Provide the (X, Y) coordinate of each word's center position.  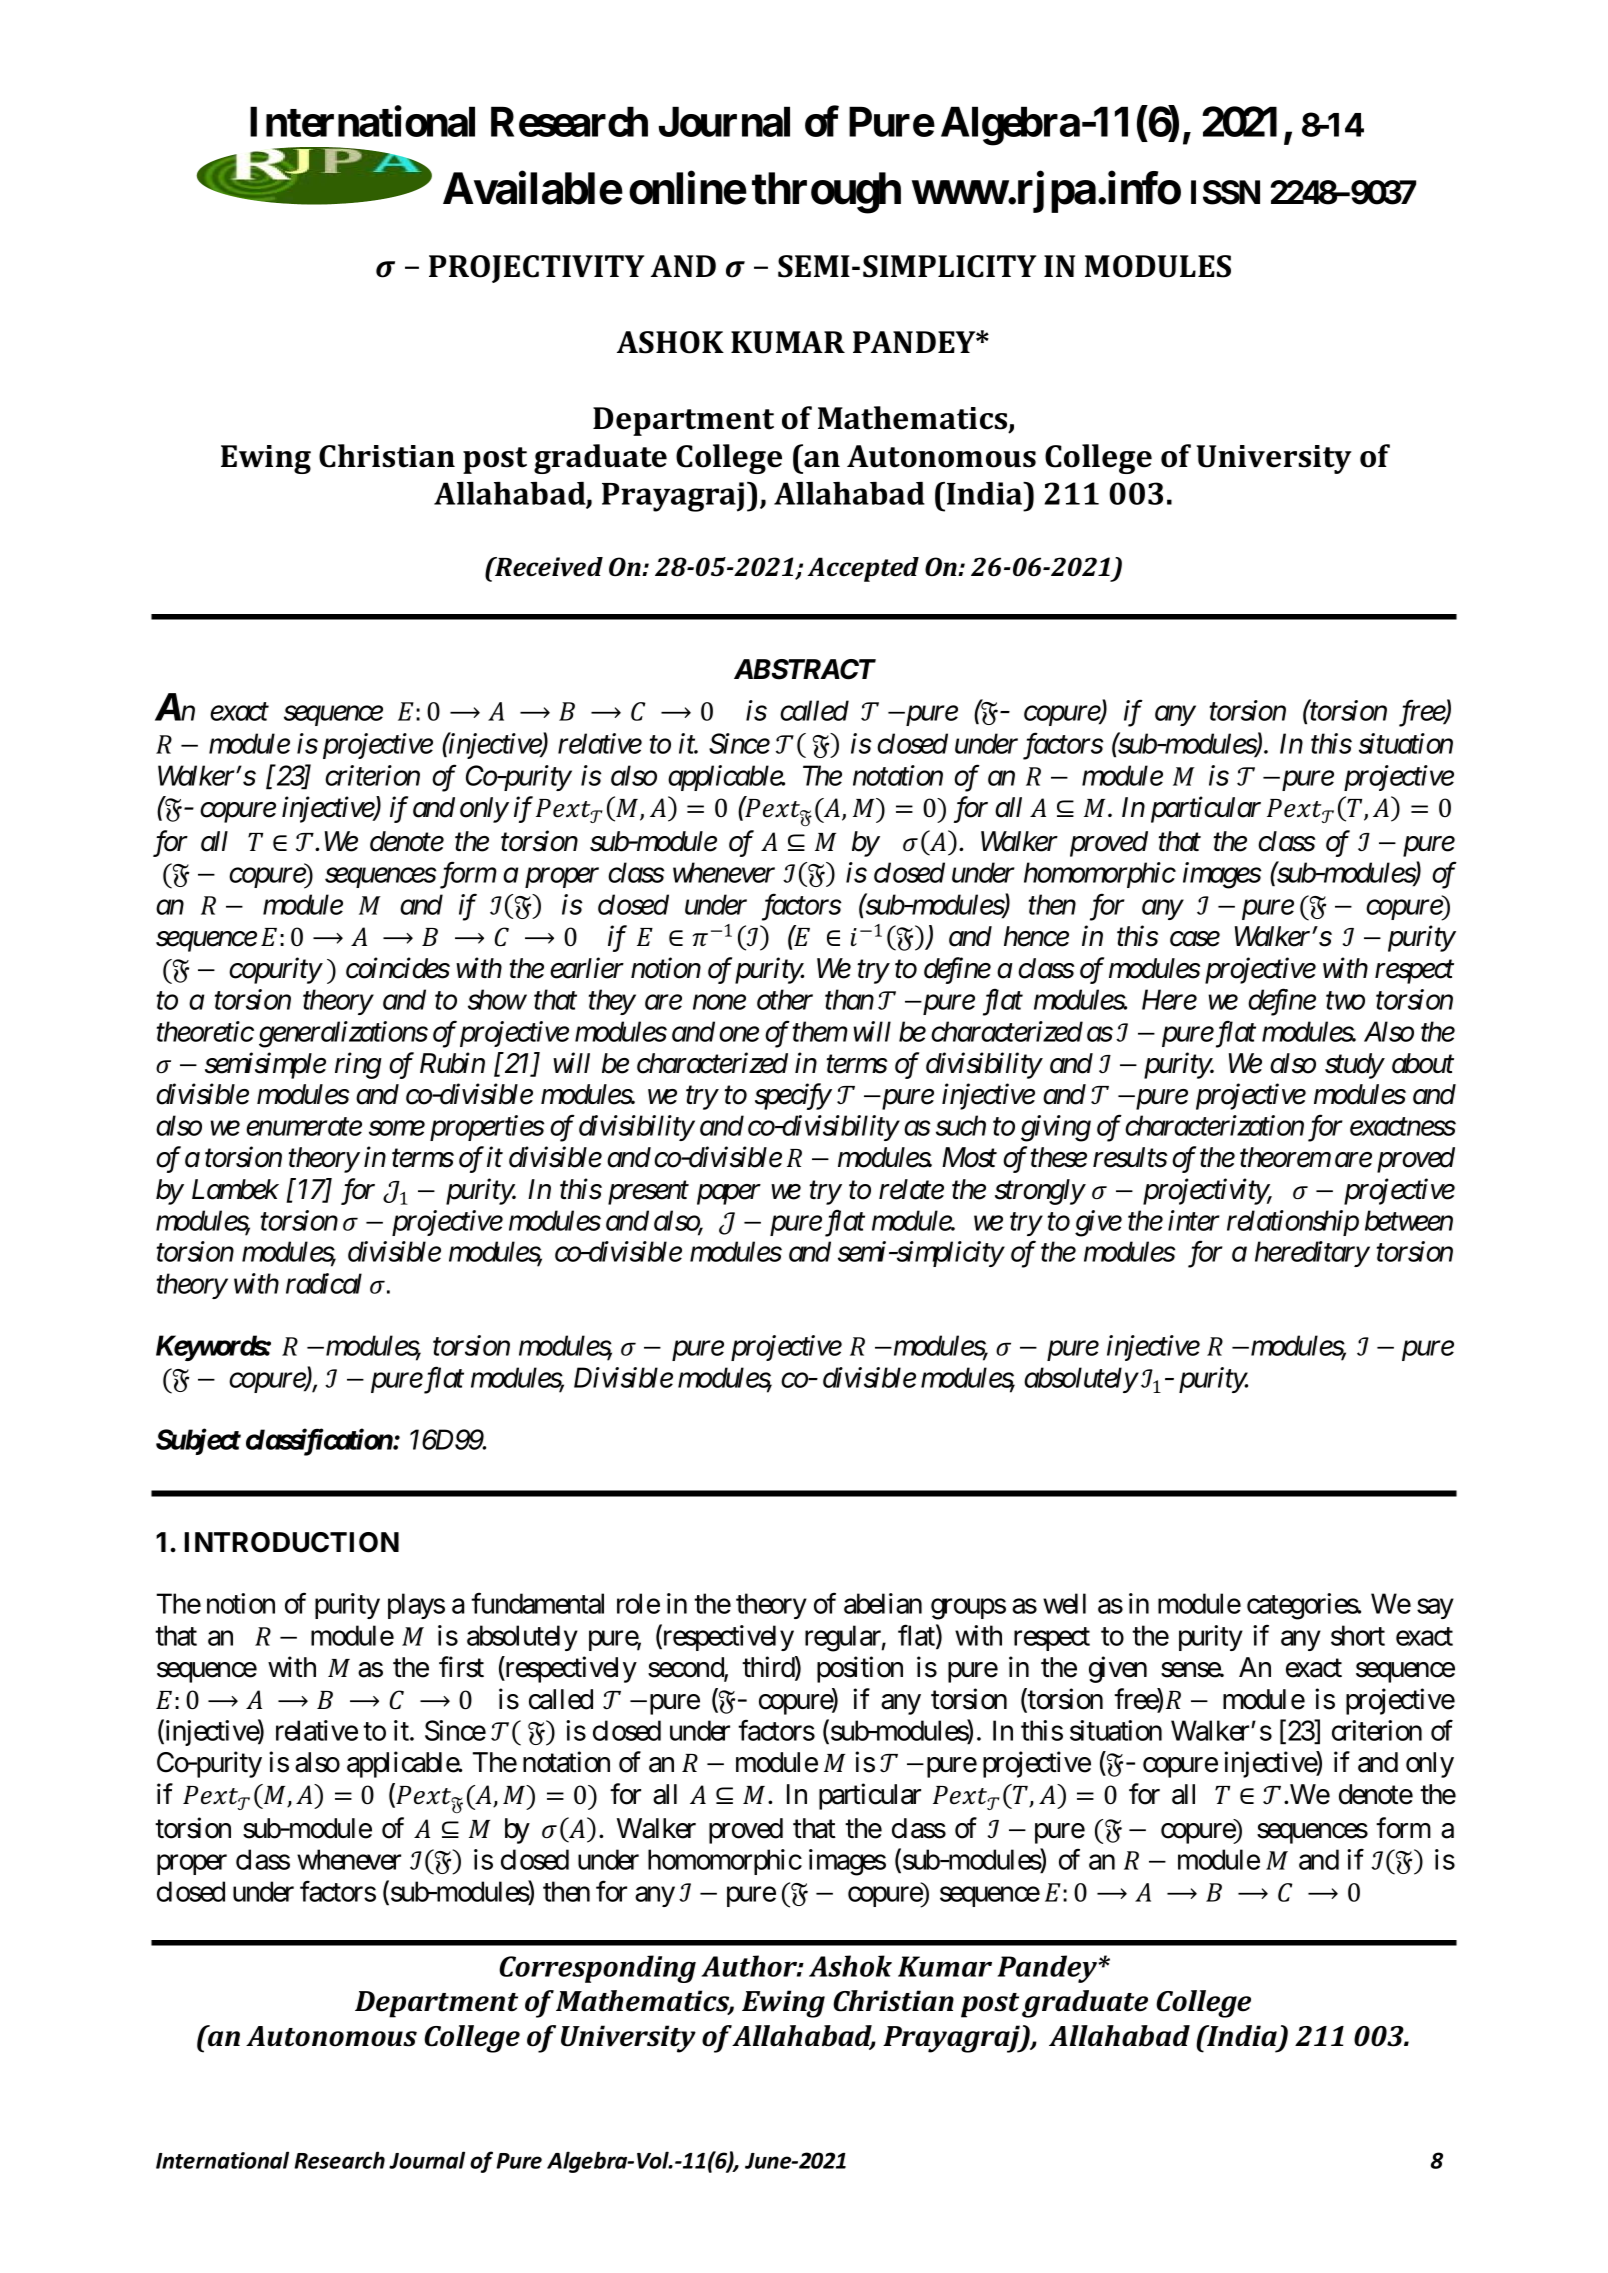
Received (548, 567)
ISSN (1225, 192)
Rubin (452, 1063)
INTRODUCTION (291, 1542)
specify (793, 1097)
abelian (883, 1603)
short (1358, 1635)
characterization (1214, 1125)
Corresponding (597, 1969)
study (1354, 1066)
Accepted (863, 569)
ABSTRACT (805, 669)
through (826, 193)
